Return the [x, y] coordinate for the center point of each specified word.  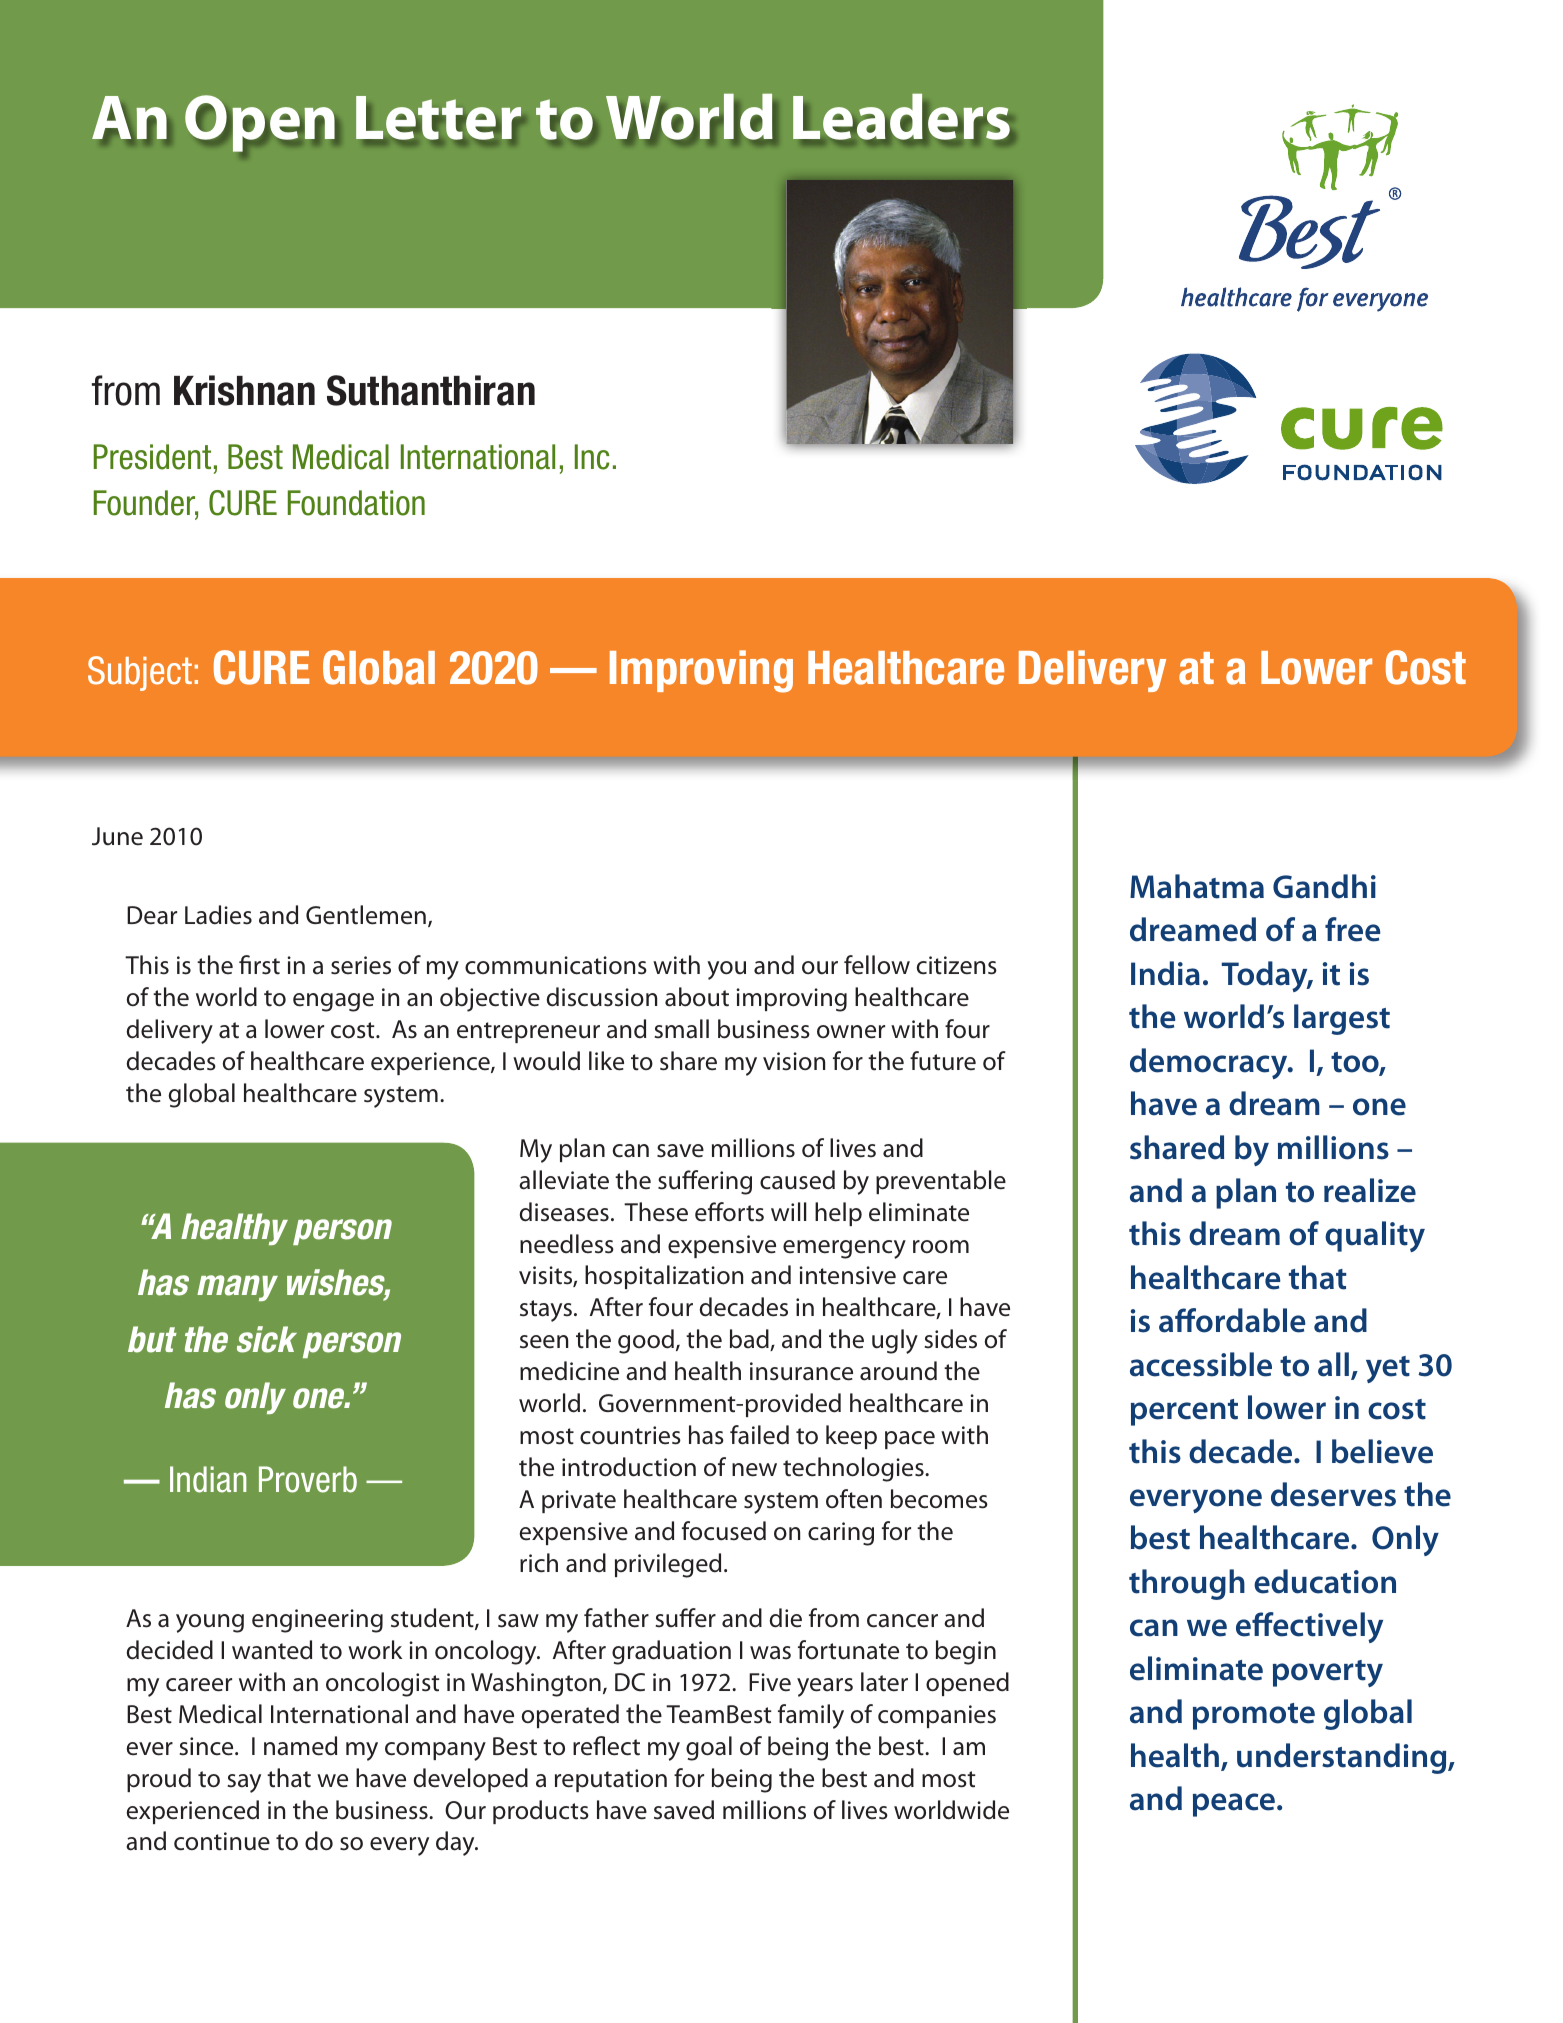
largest [1342, 1019]
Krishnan [244, 390]
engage [333, 1002]
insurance [801, 1371]
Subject [140, 673]
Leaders [903, 118]
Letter [438, 119]
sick [267, 1339]
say [244, 1783]
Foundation [356, 503]
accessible [1201, 1364]
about [697, 997]
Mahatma [1197, 886]
